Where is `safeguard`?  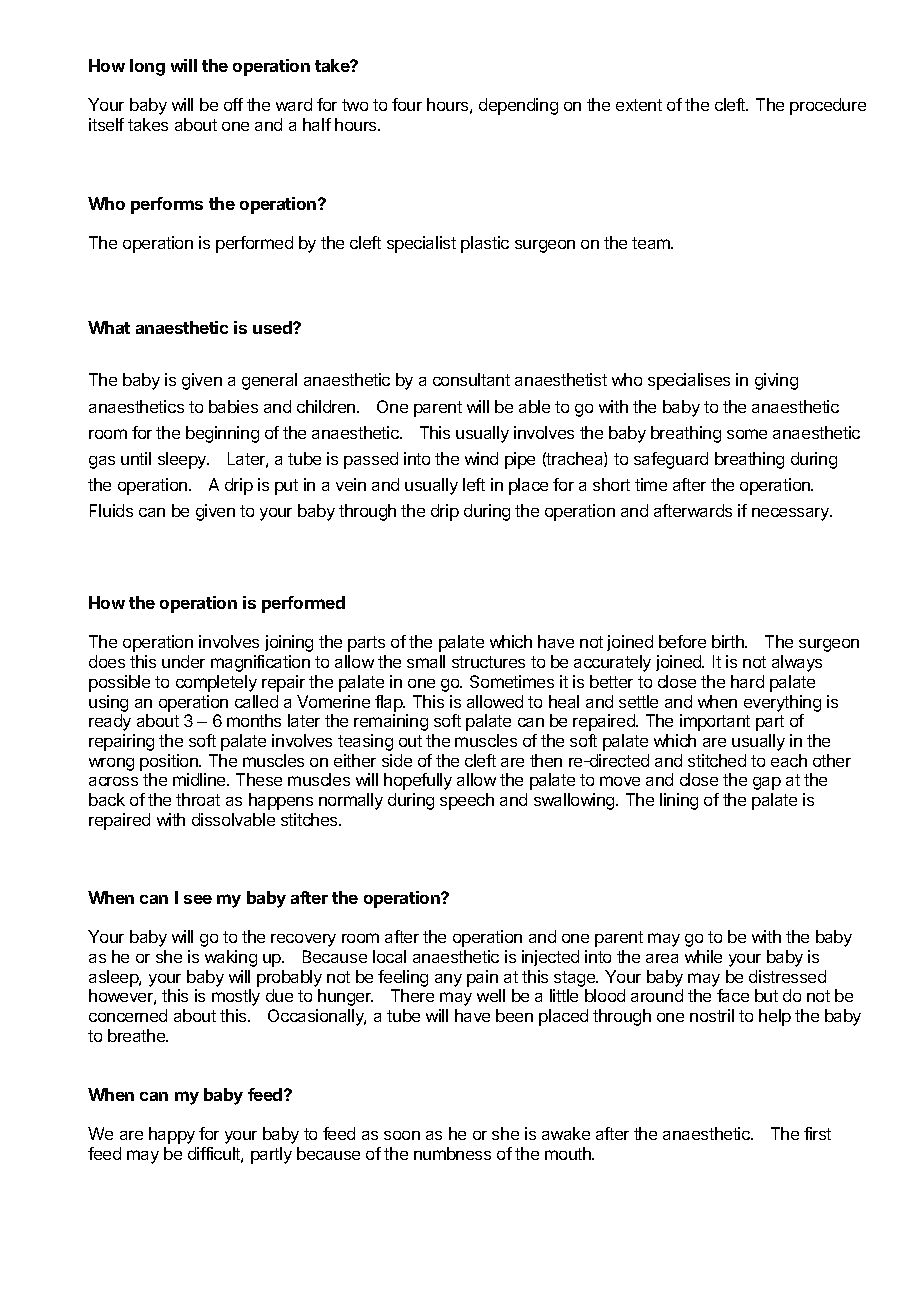 safeguard is located at coordinates (671, 460).
